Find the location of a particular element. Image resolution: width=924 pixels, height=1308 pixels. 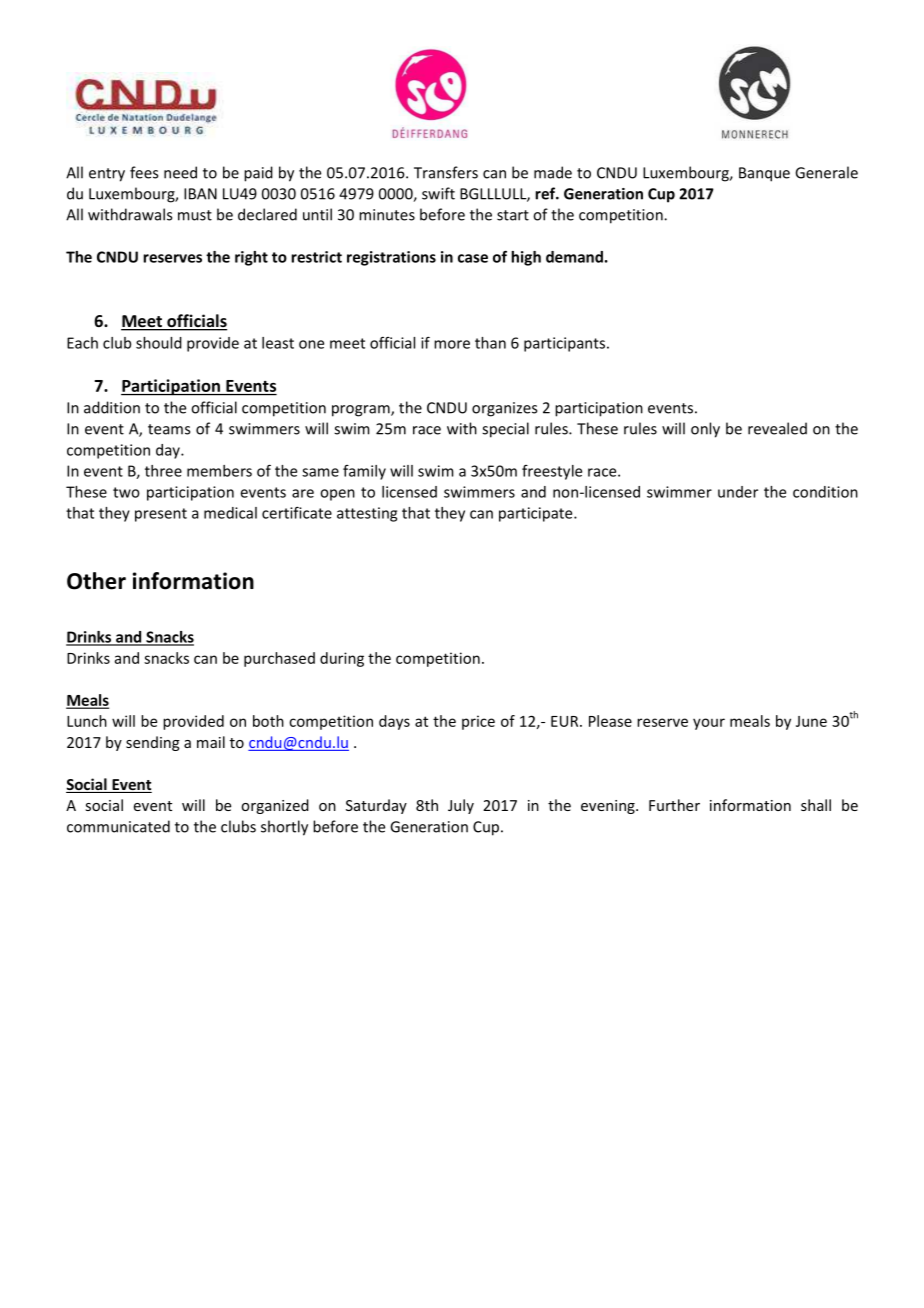

July is located at coordinates (461, 806).
